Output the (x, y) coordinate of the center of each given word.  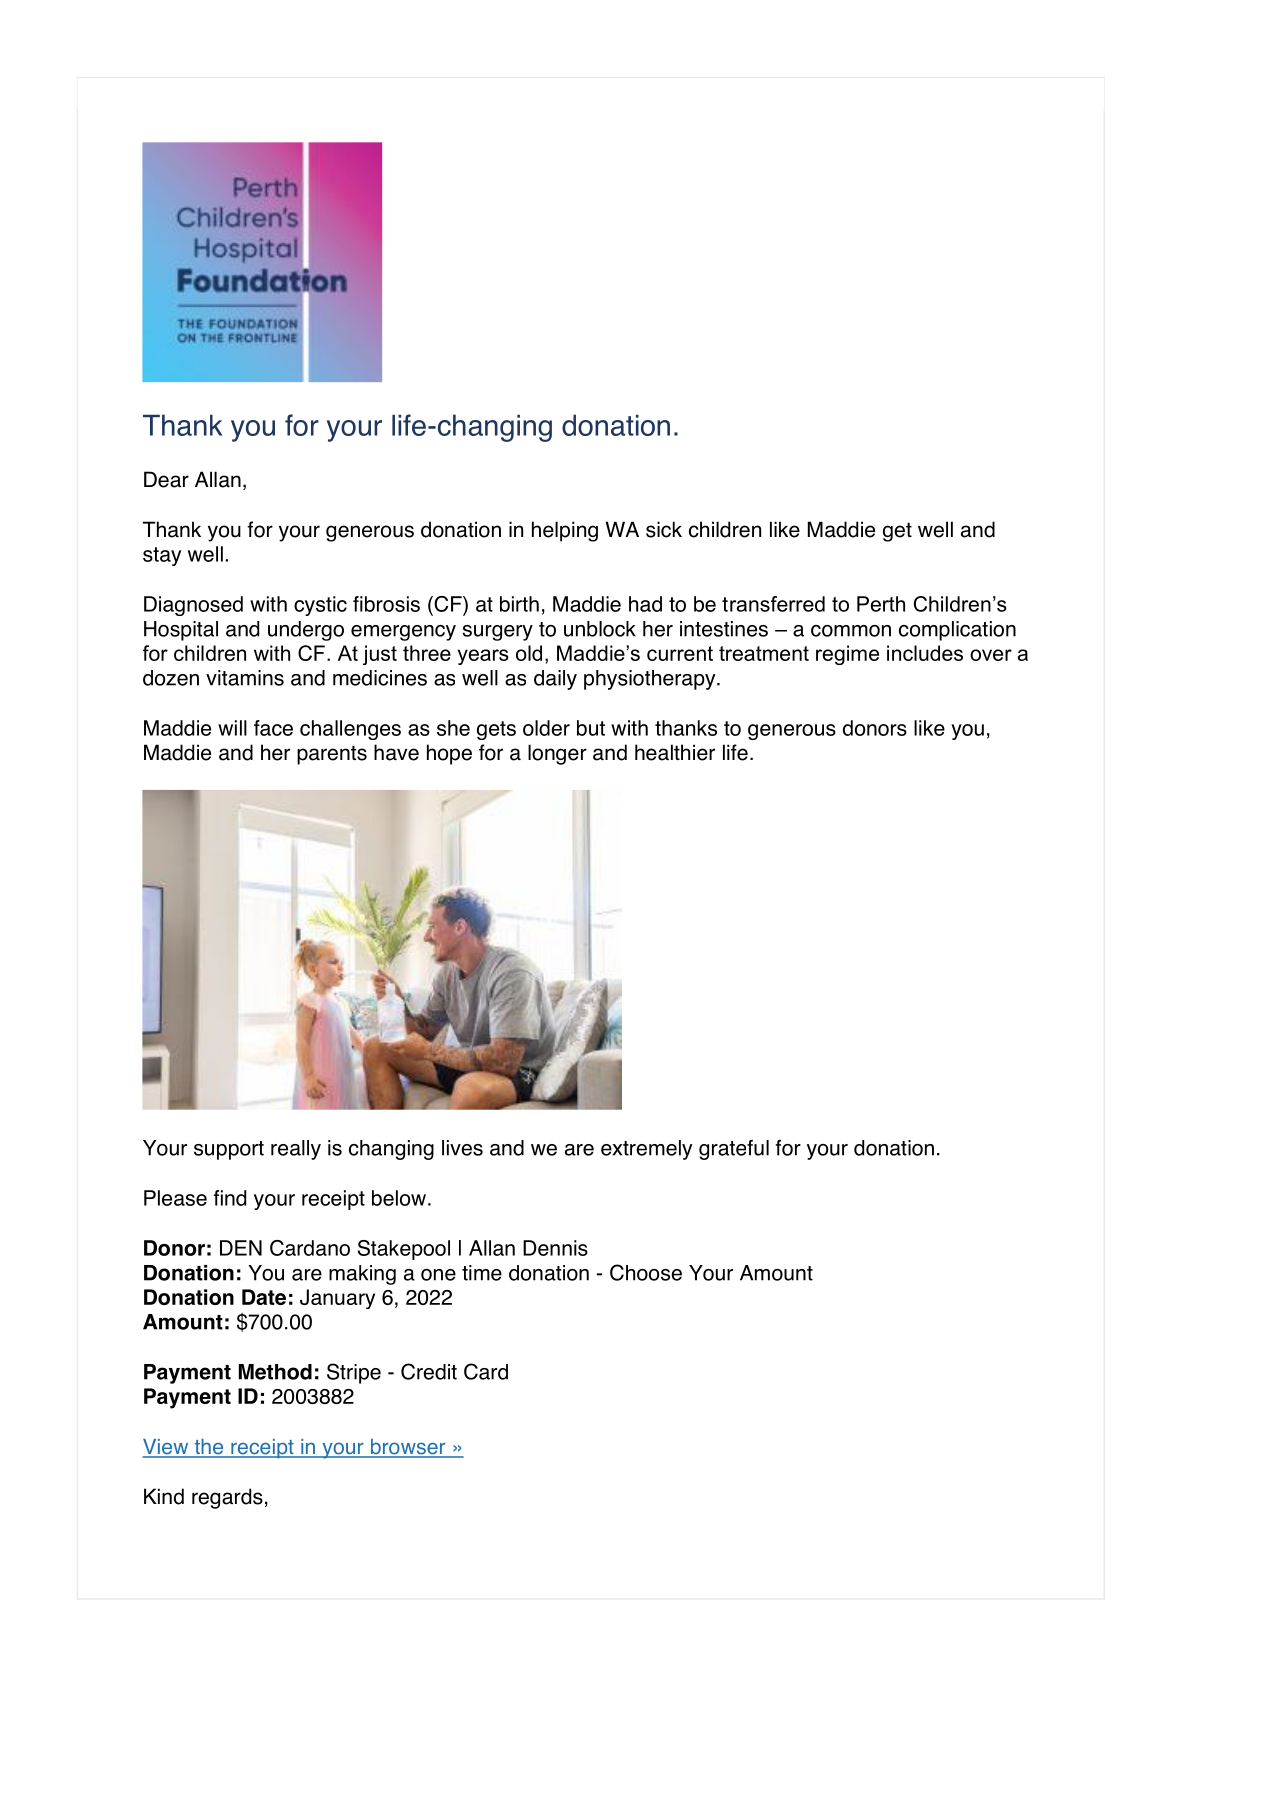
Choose (646, 1272)
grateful (734, 1150)
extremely (646, 1150)
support (229, 1150)
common (851, 631)
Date (264, 1297)
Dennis (555, 1248)
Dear (166, 479)
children (725, 529)
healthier (675, 752)
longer (557, 754)
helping (565, 531)
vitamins (245, 678)
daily (555, 680)
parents (332, 755)
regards (227, 1498)
